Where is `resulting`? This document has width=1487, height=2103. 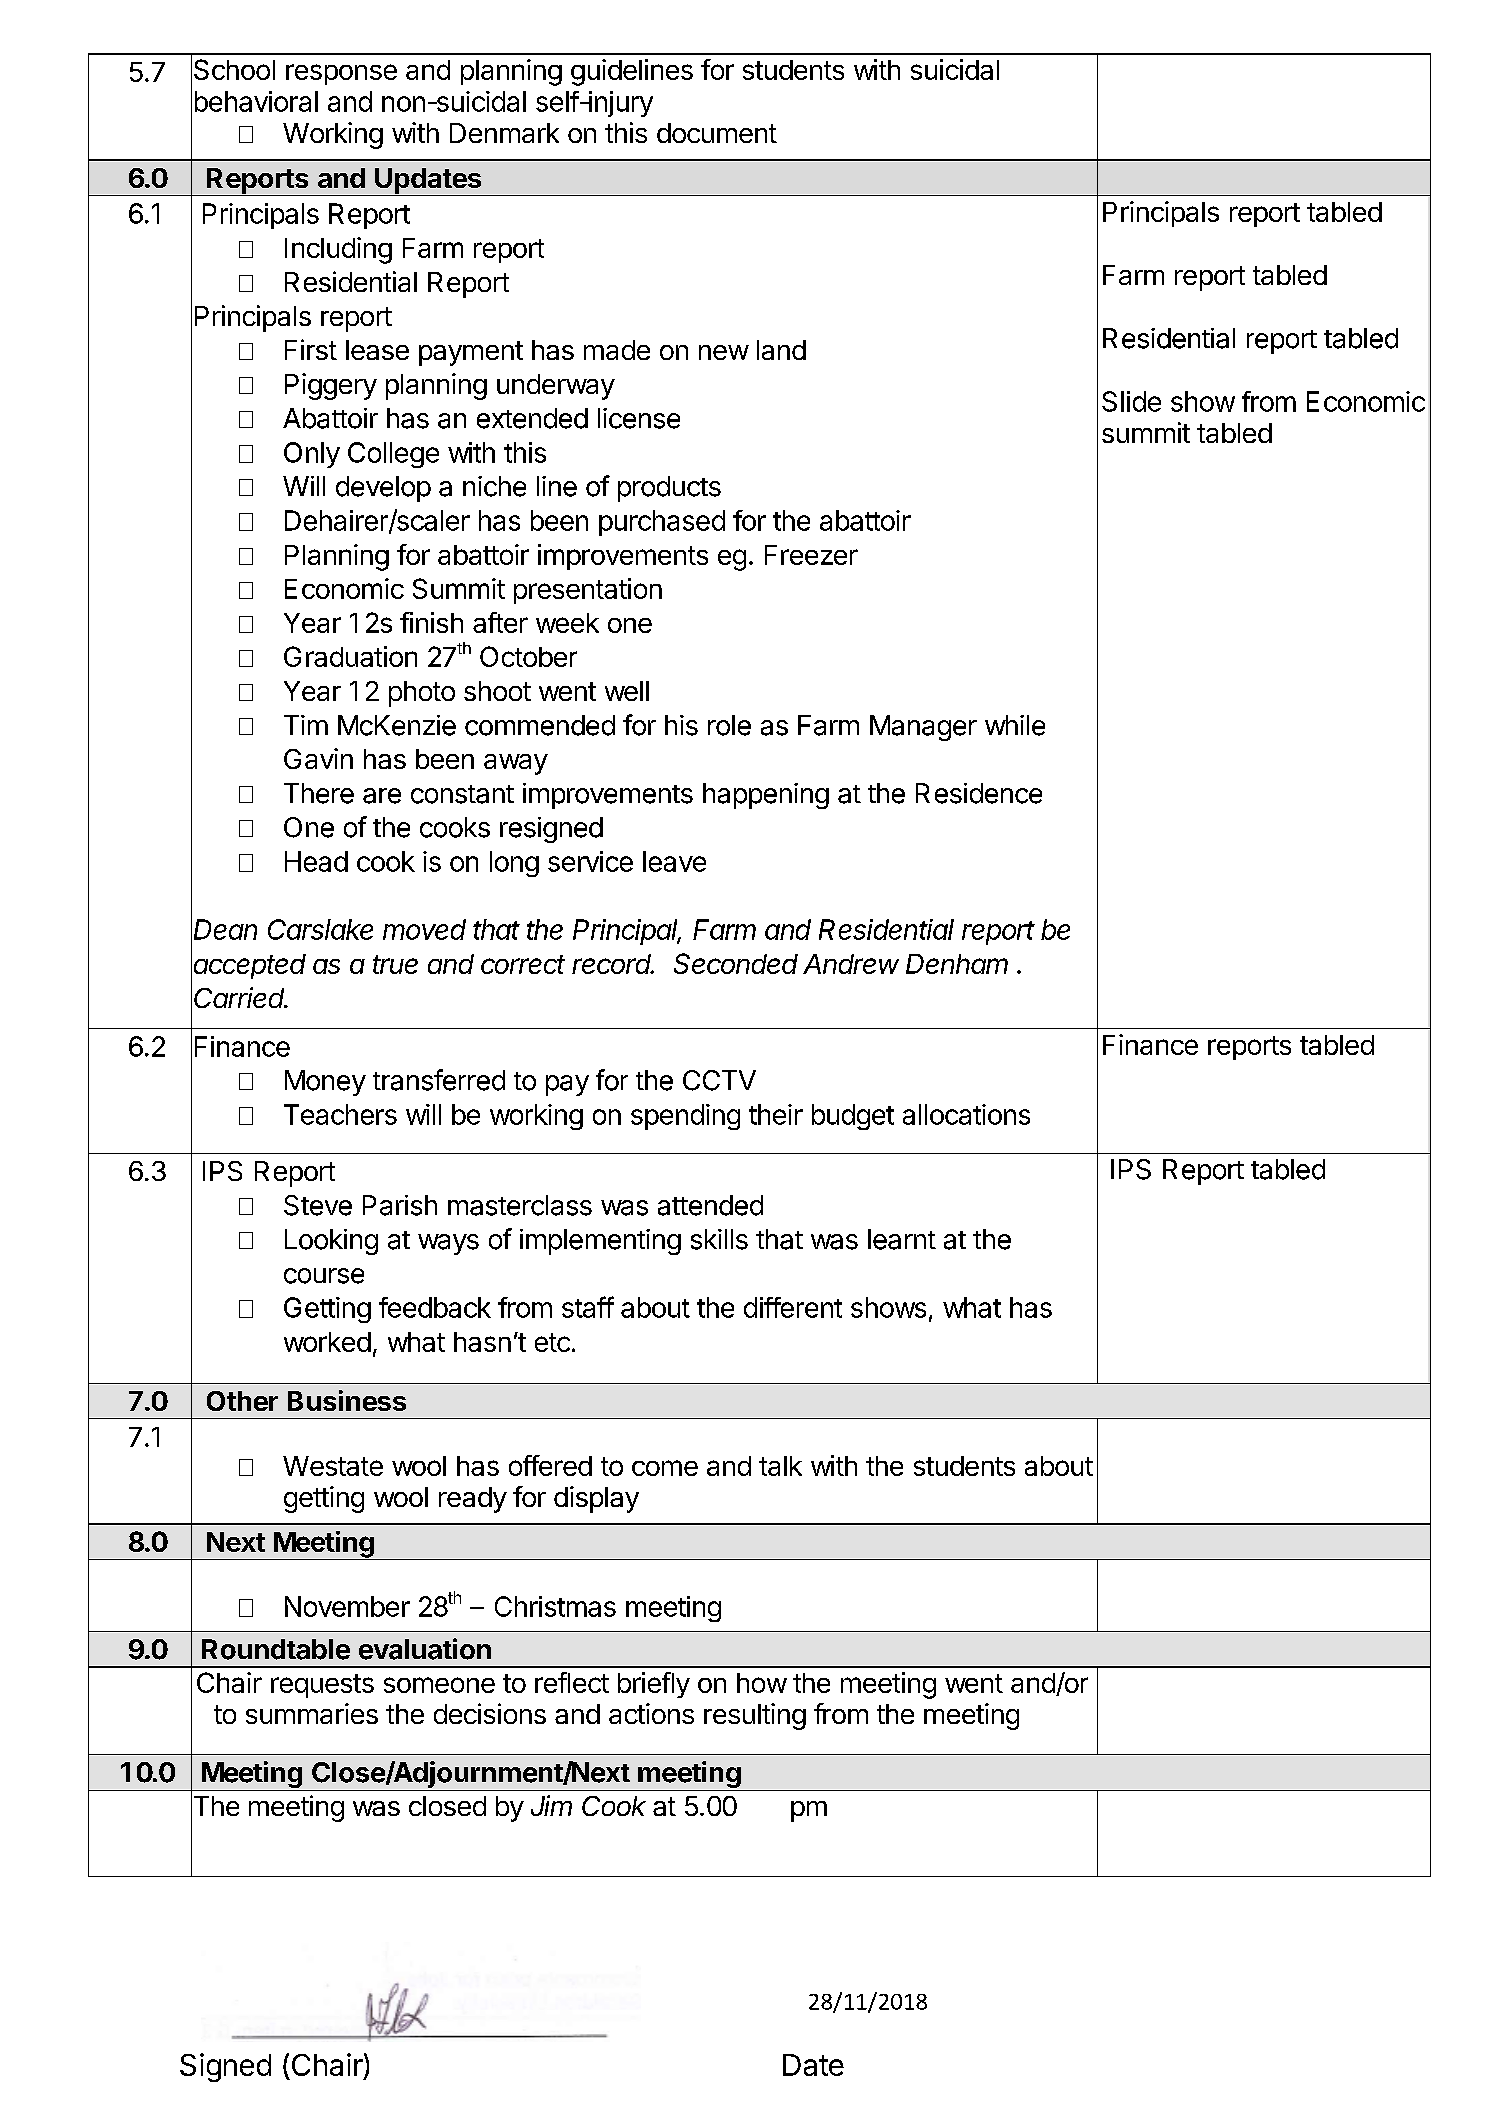 resulting is located at coordinates (755, 1716).
